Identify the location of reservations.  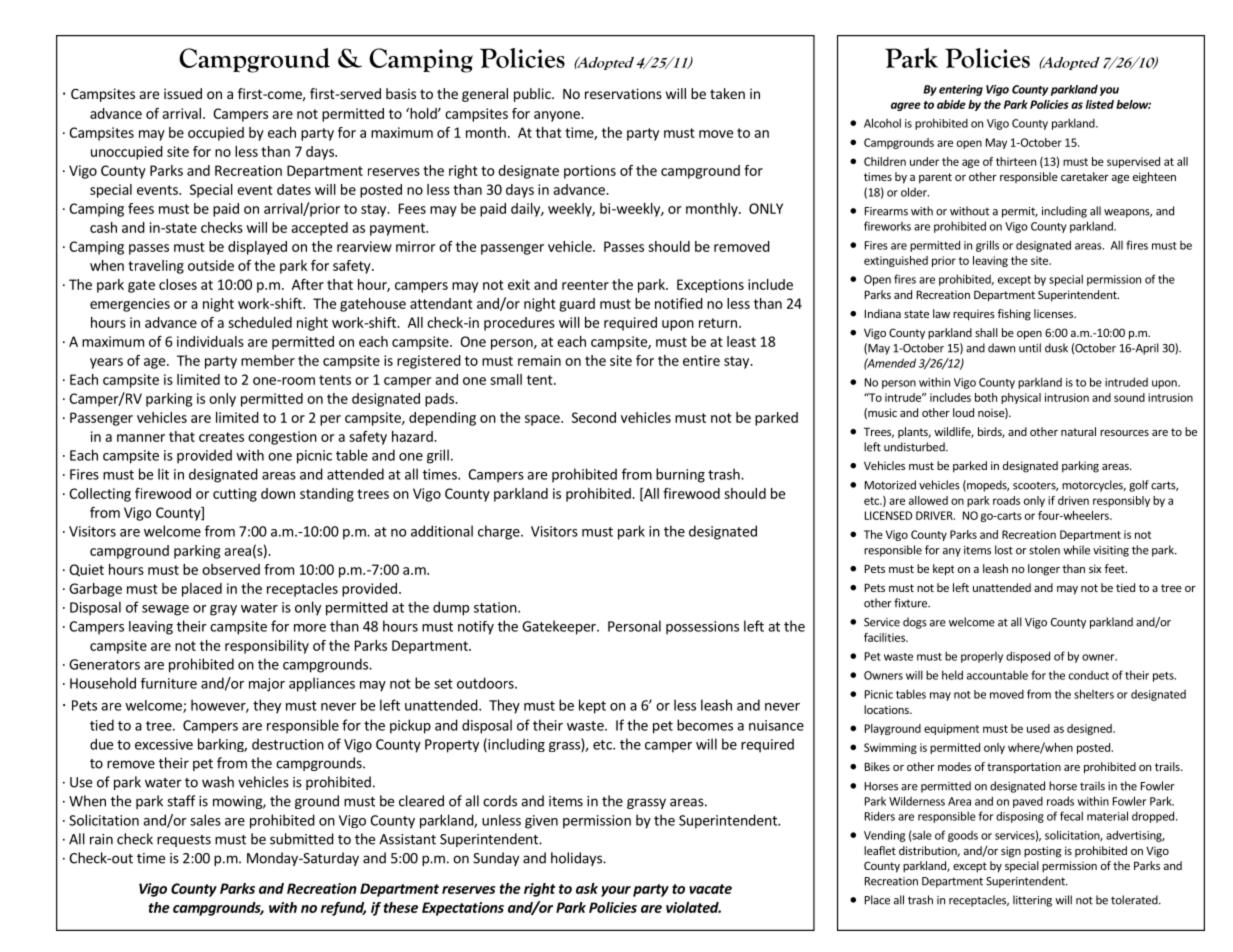
(623, 93).
